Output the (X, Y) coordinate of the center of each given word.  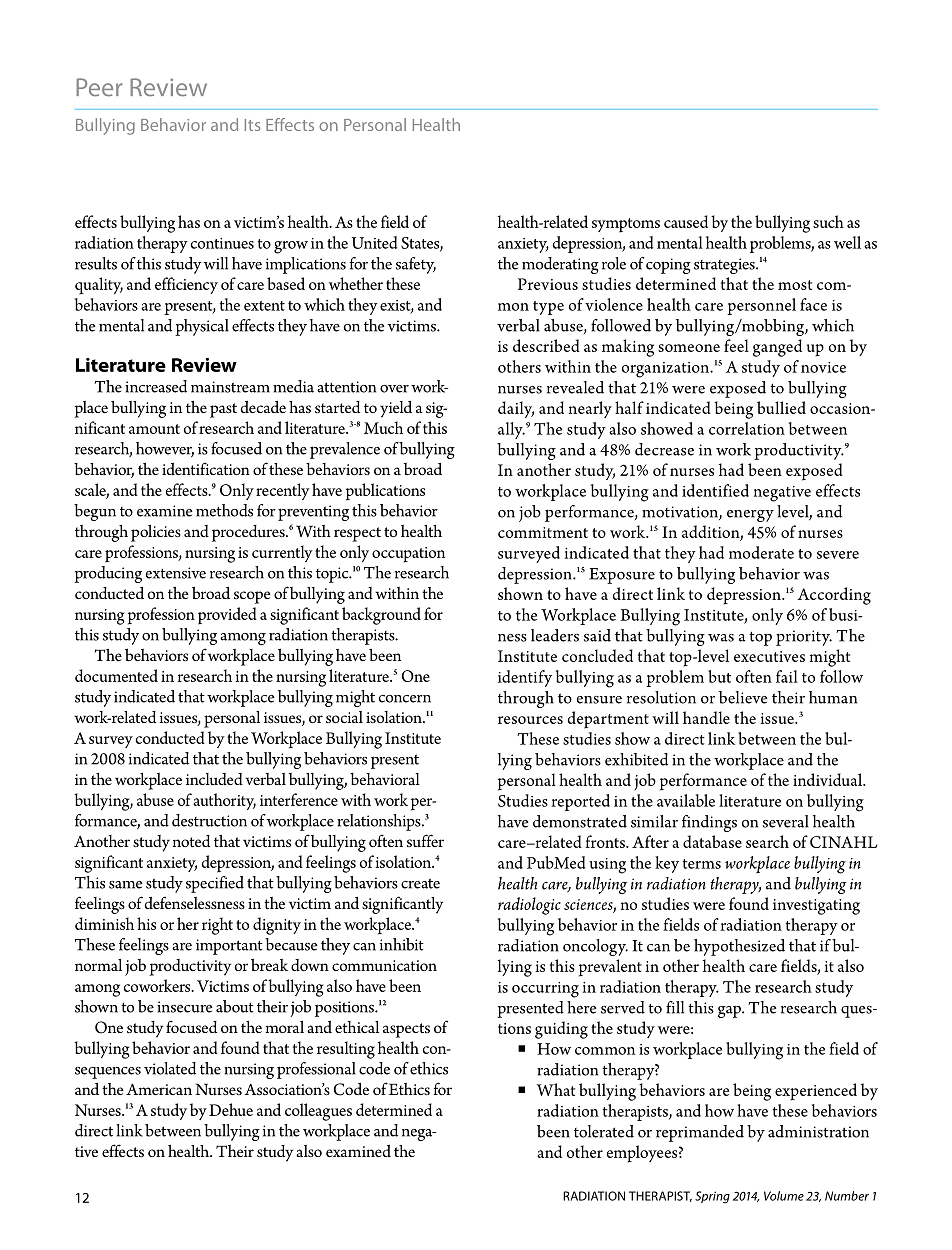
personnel (761, 306)
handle (706, 717)
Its (252, 125)
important (229, 947)
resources (530, 720)
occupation (408, 555)
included (214, 779)
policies (156, 533)
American (159, 1089)
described (546, 345)
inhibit (402, 944)
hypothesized (739, 947)
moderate (761, 552)
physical (202, 327)
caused (686, 221)
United (375, 242)
